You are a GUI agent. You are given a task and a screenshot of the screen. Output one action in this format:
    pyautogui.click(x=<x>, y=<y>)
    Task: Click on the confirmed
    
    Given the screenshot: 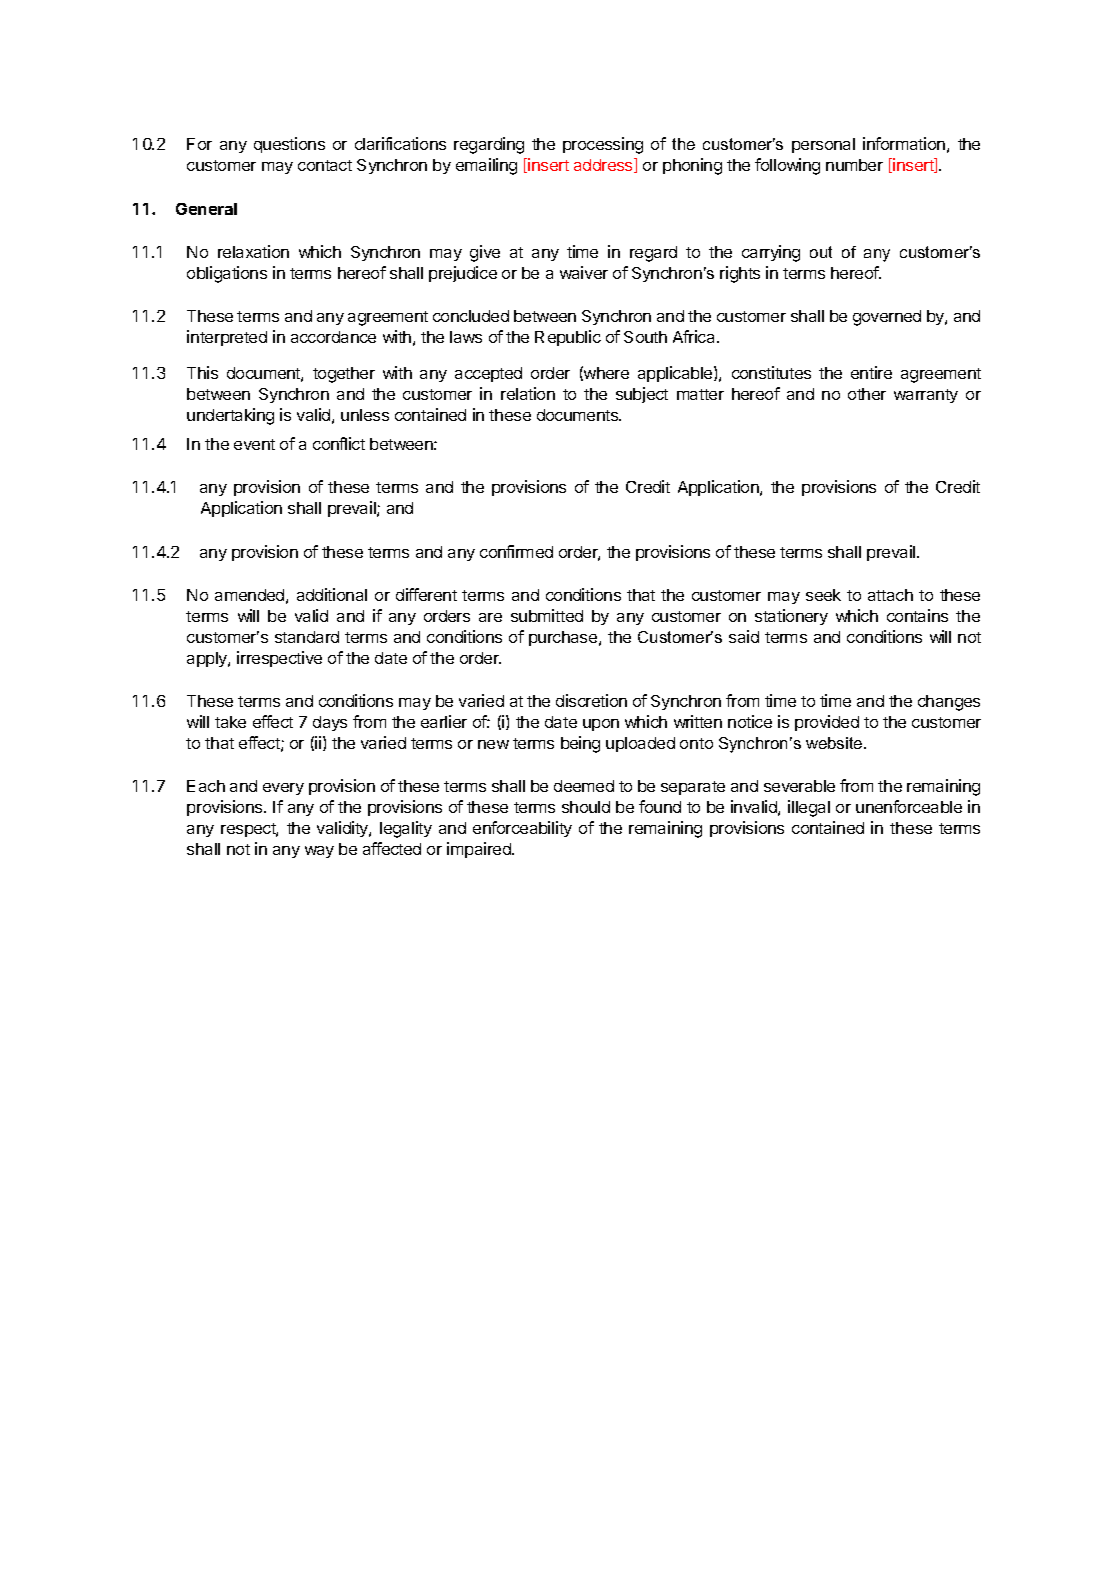 What is the action you would take?
    pyautogui.click(x=516, y=551)
